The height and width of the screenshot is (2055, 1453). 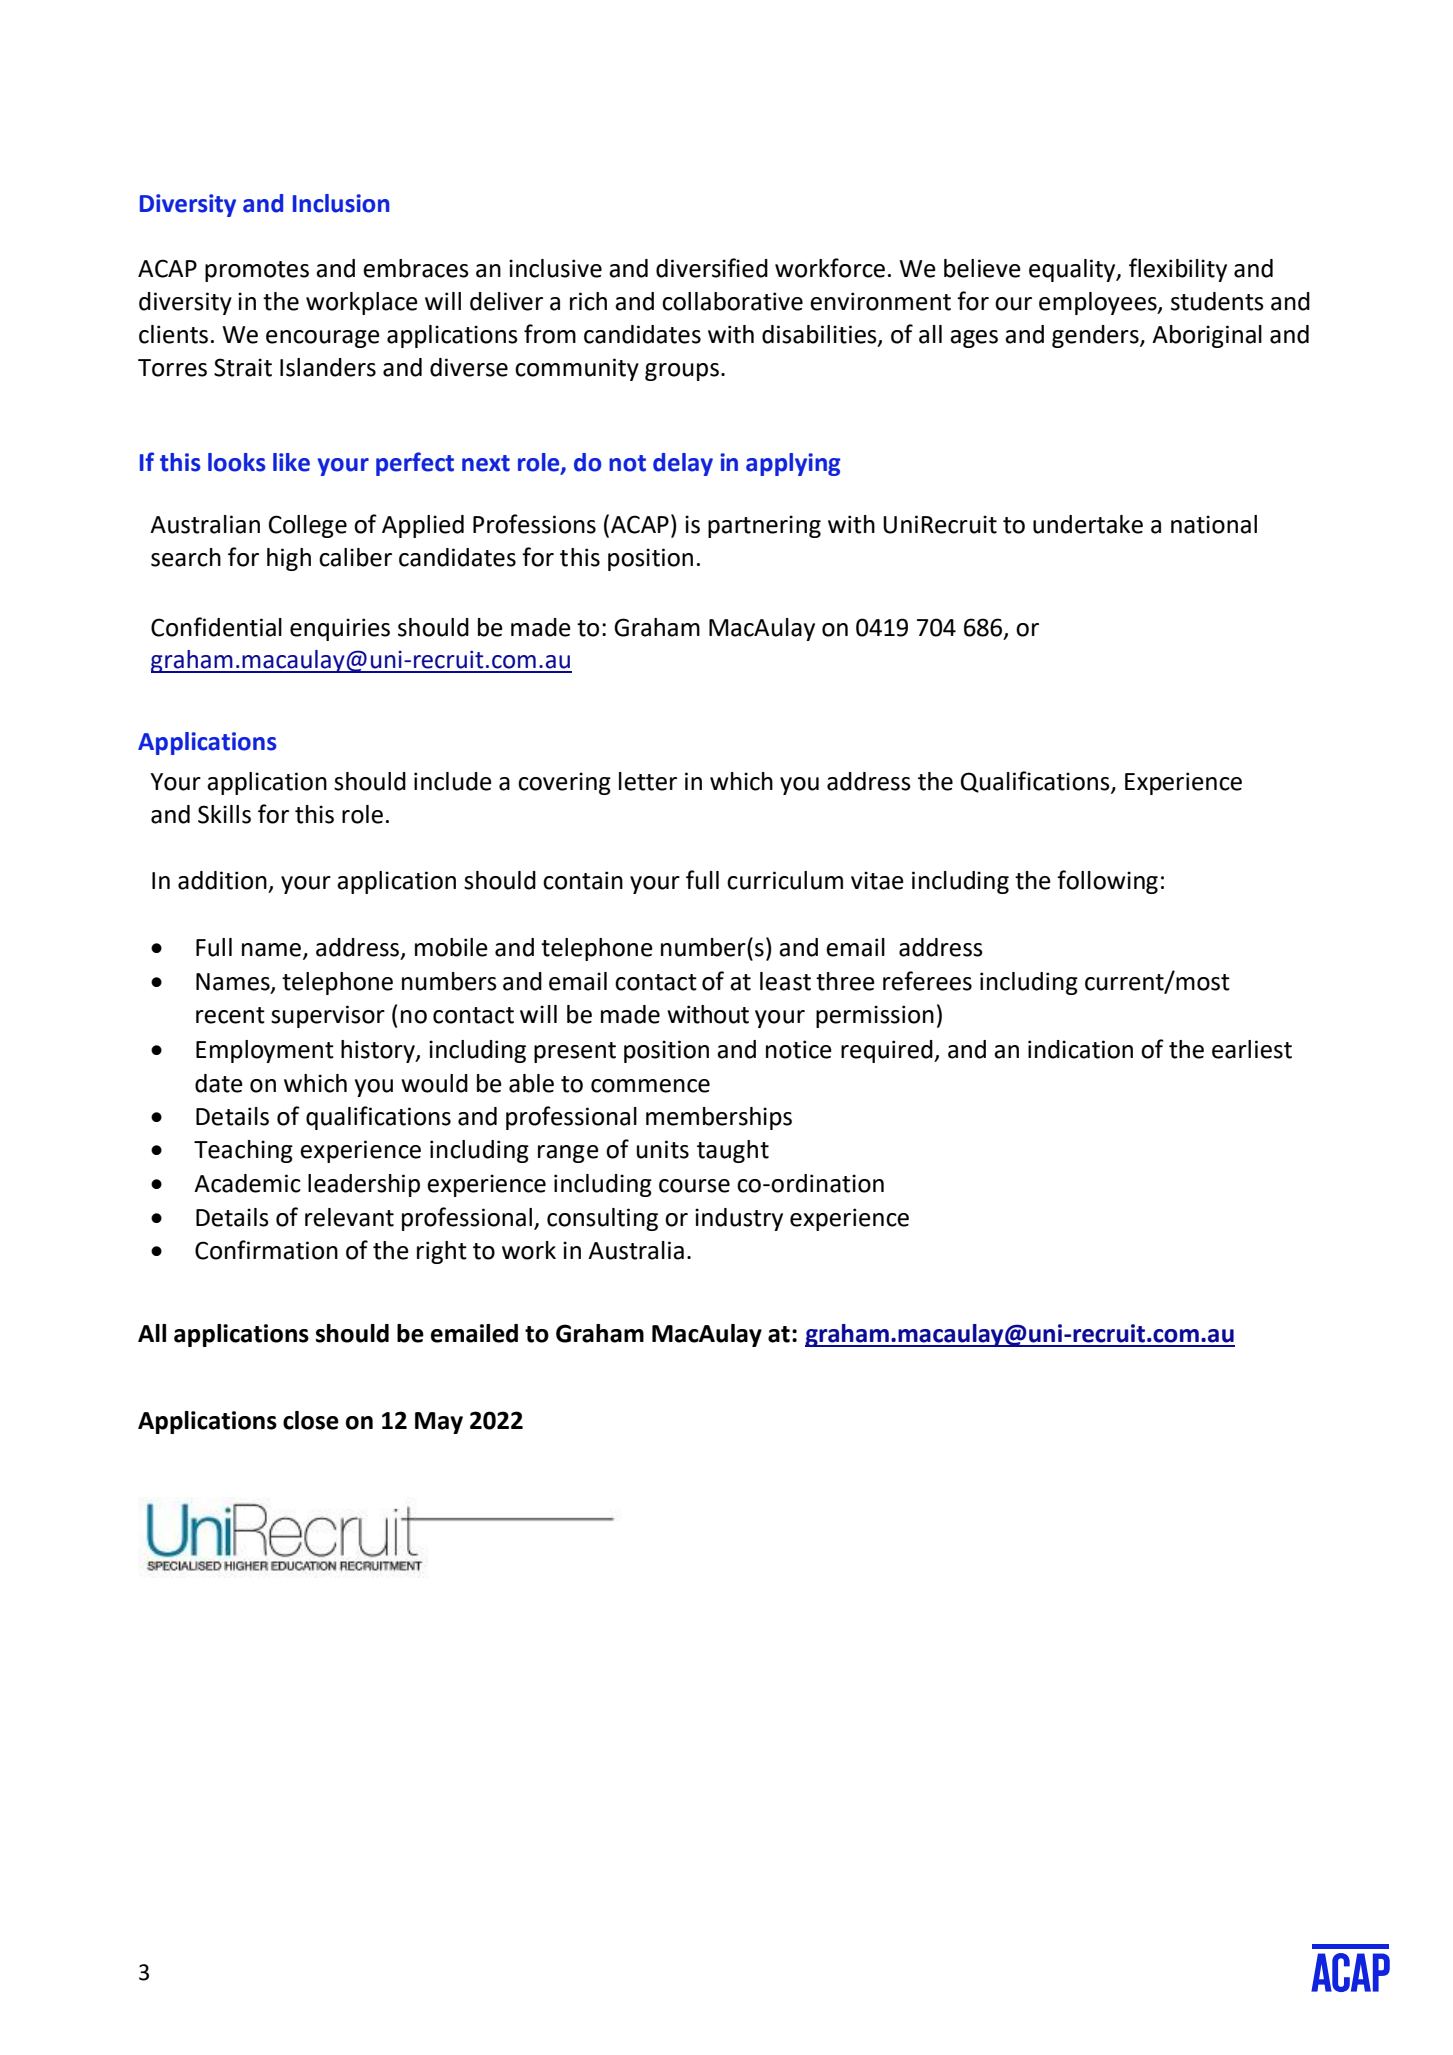 What do you see at coordinates (1073, 270) in the screenshot?
I see `equality` at bounding box center [1073, 270].
